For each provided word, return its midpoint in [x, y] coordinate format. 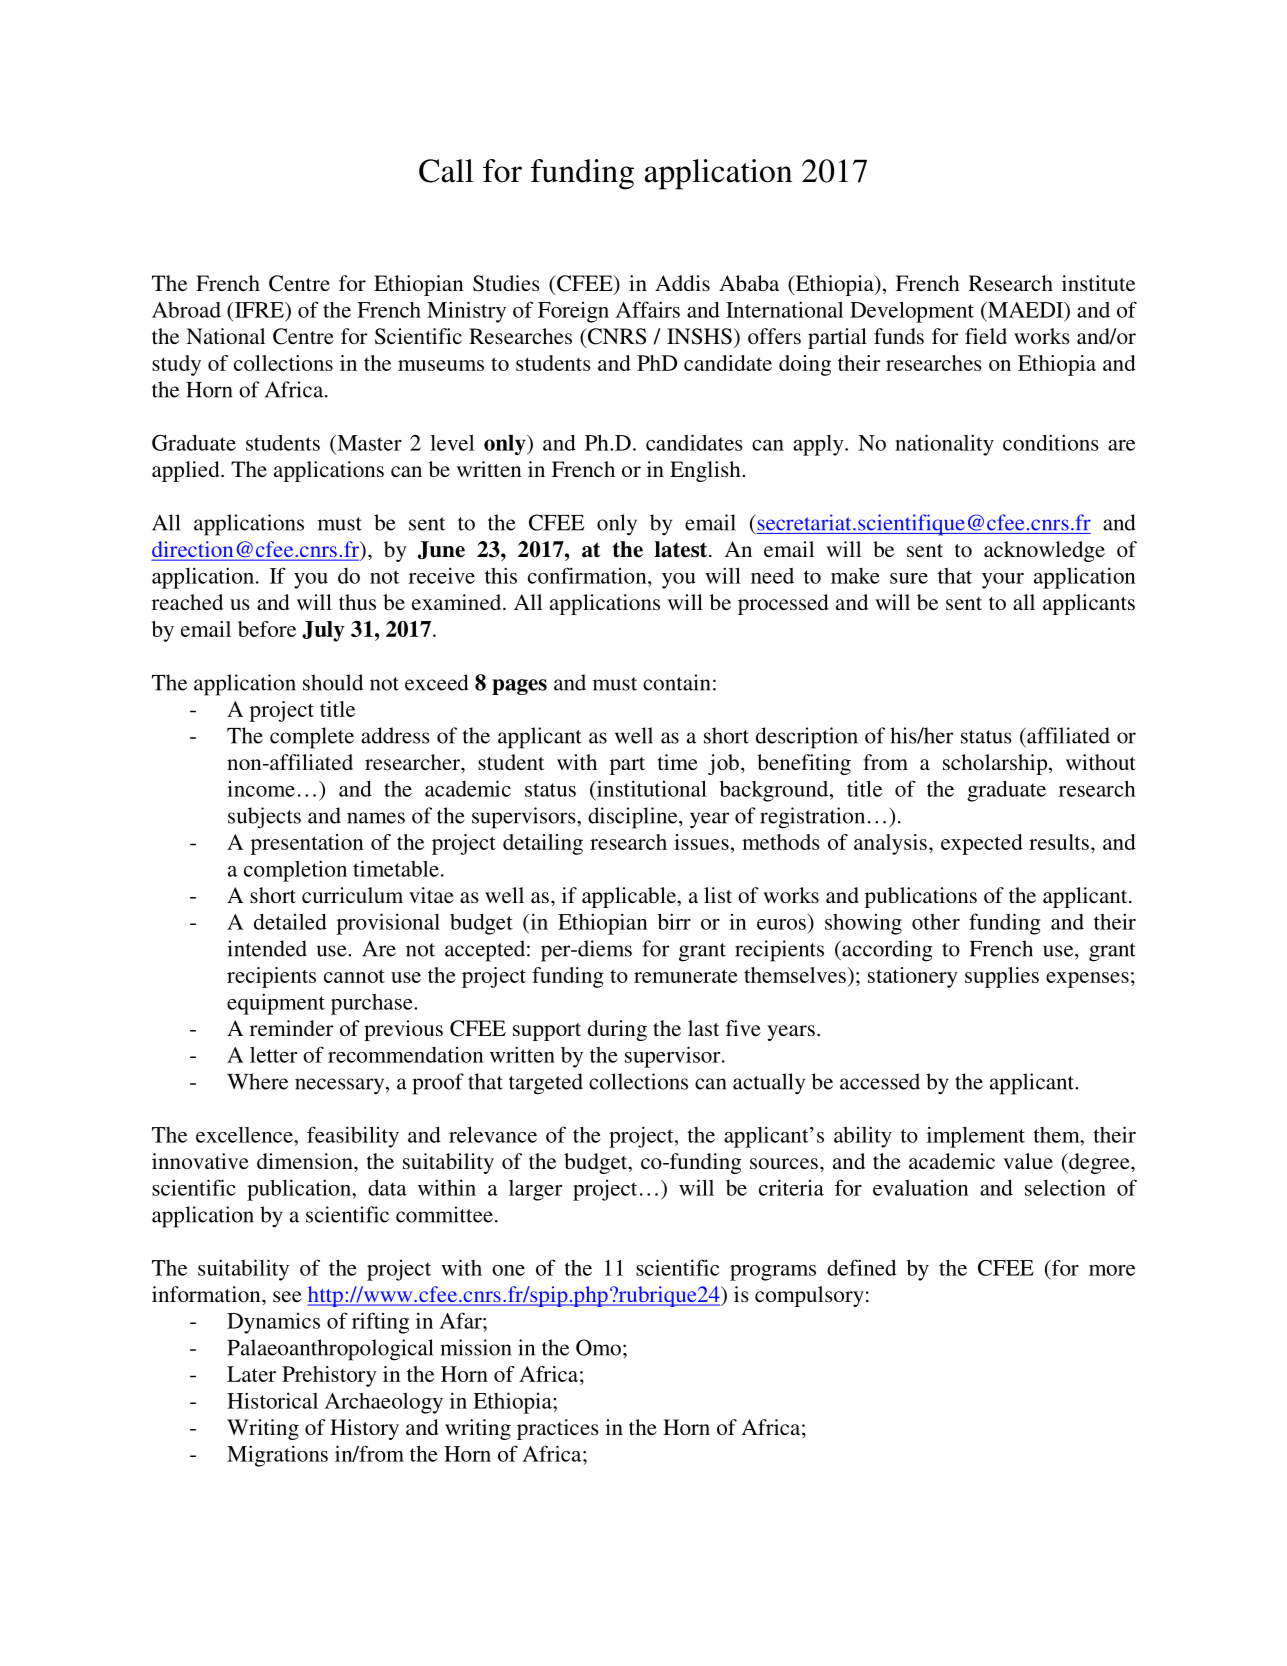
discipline [634, 818]
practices [558, 1429]
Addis [682, 283]
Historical [272, 1400]
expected [982, 844]
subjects [264, 818]
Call [446, 171]
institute [1098, 283]
